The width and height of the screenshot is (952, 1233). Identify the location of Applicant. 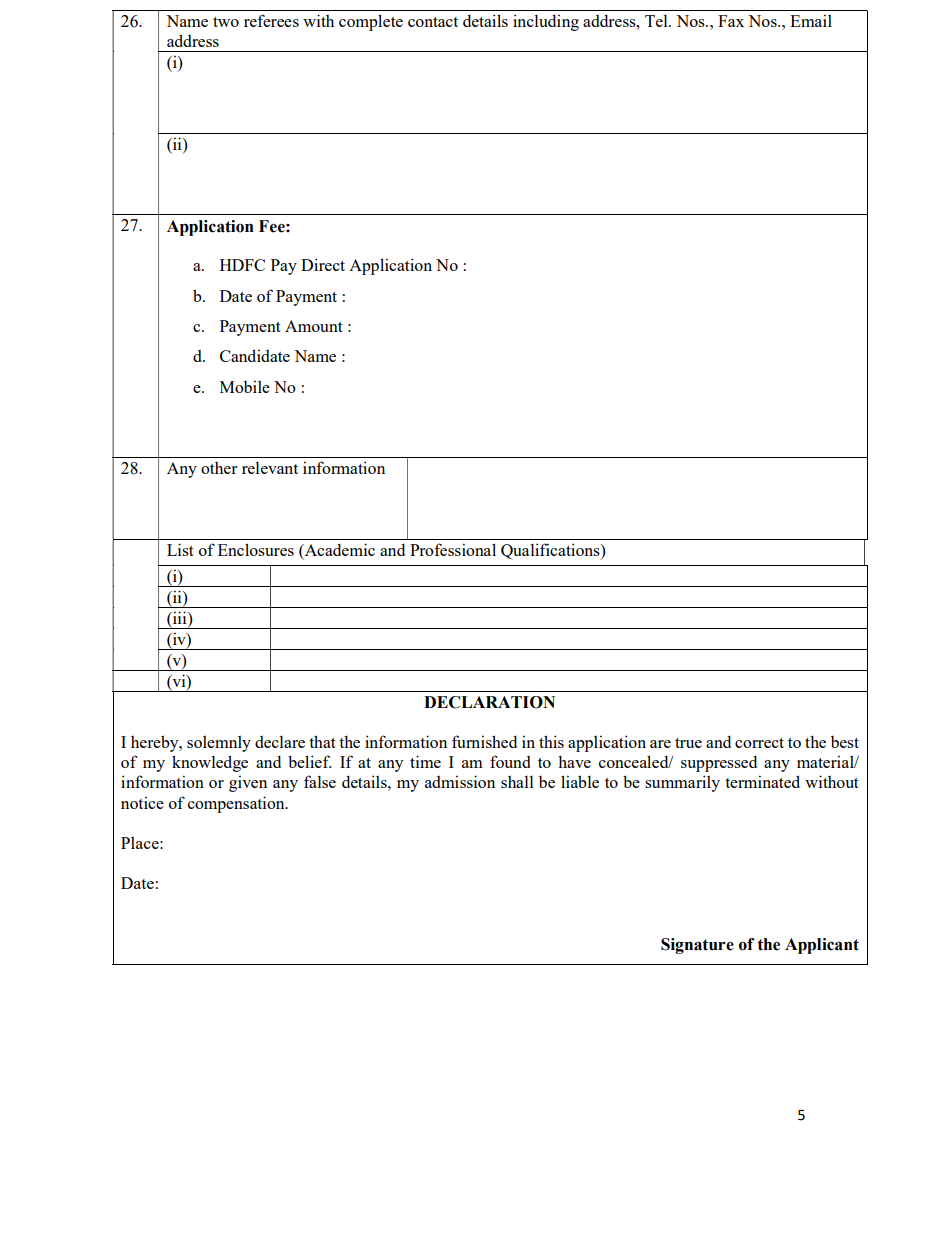
(822, 946).
